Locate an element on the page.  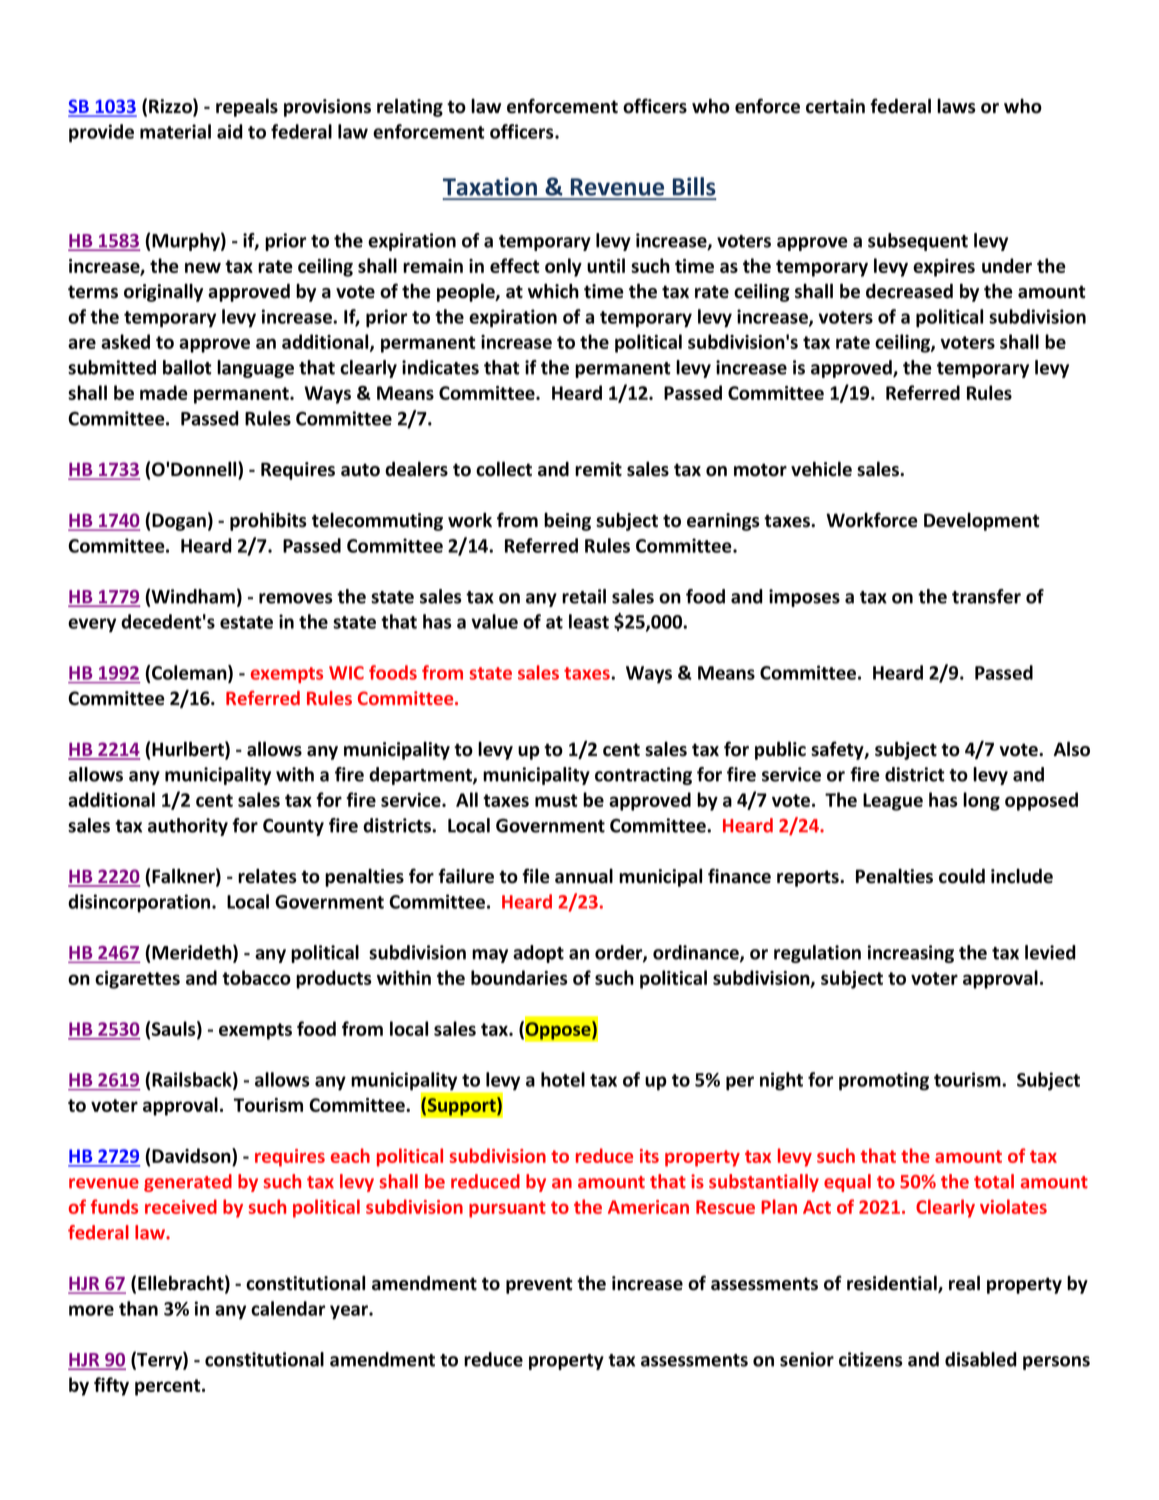
prevent is located at coordinates (539, 1285).
